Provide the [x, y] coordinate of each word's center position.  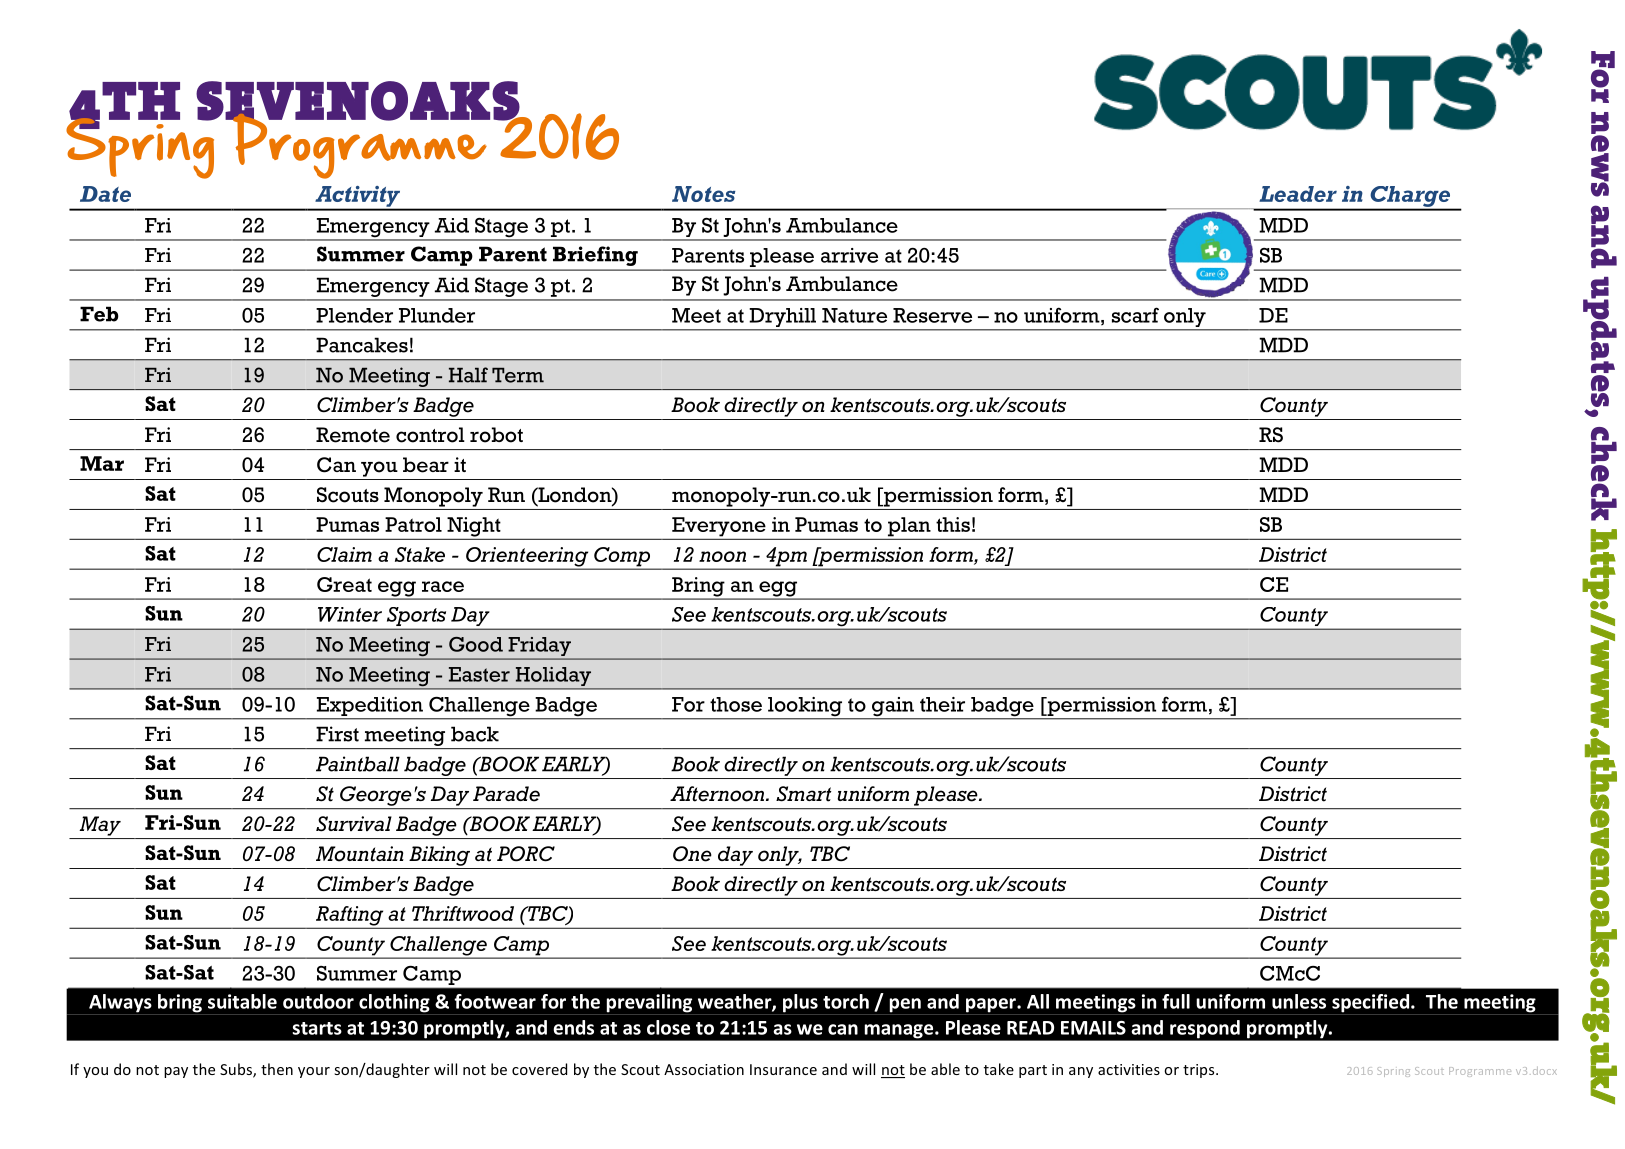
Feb [99, 314]
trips [1200, 1071]
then [277, 1069]
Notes [704, 194]
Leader [1298, 194]
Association [704, 1069]
